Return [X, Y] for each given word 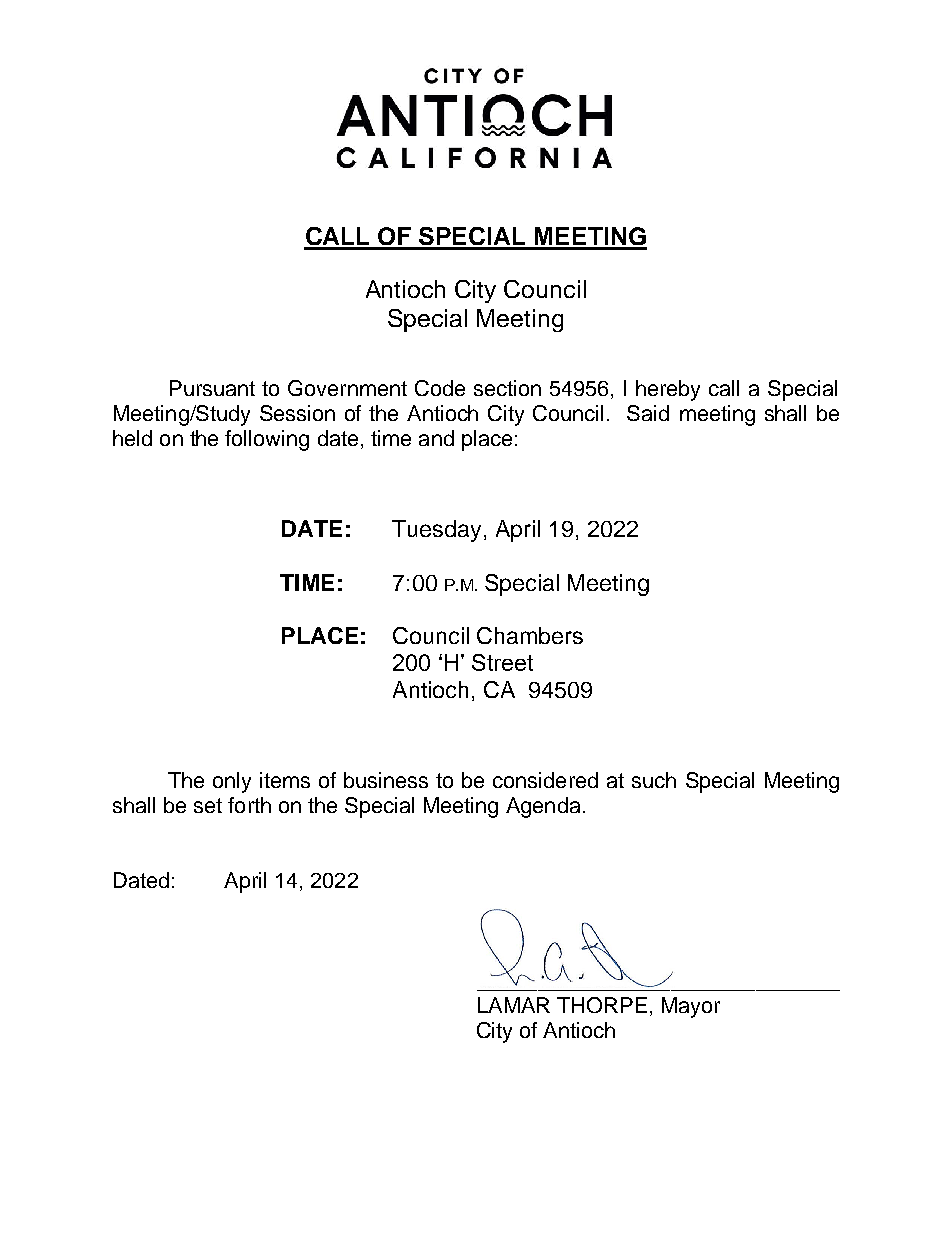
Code [440, 388]
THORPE [602, 1005]
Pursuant [212, 388]
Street [502, 662]
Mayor [691, 1007]
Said [648, 413]
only [232, 782]
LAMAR [514, 1005]
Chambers [530, 635]
